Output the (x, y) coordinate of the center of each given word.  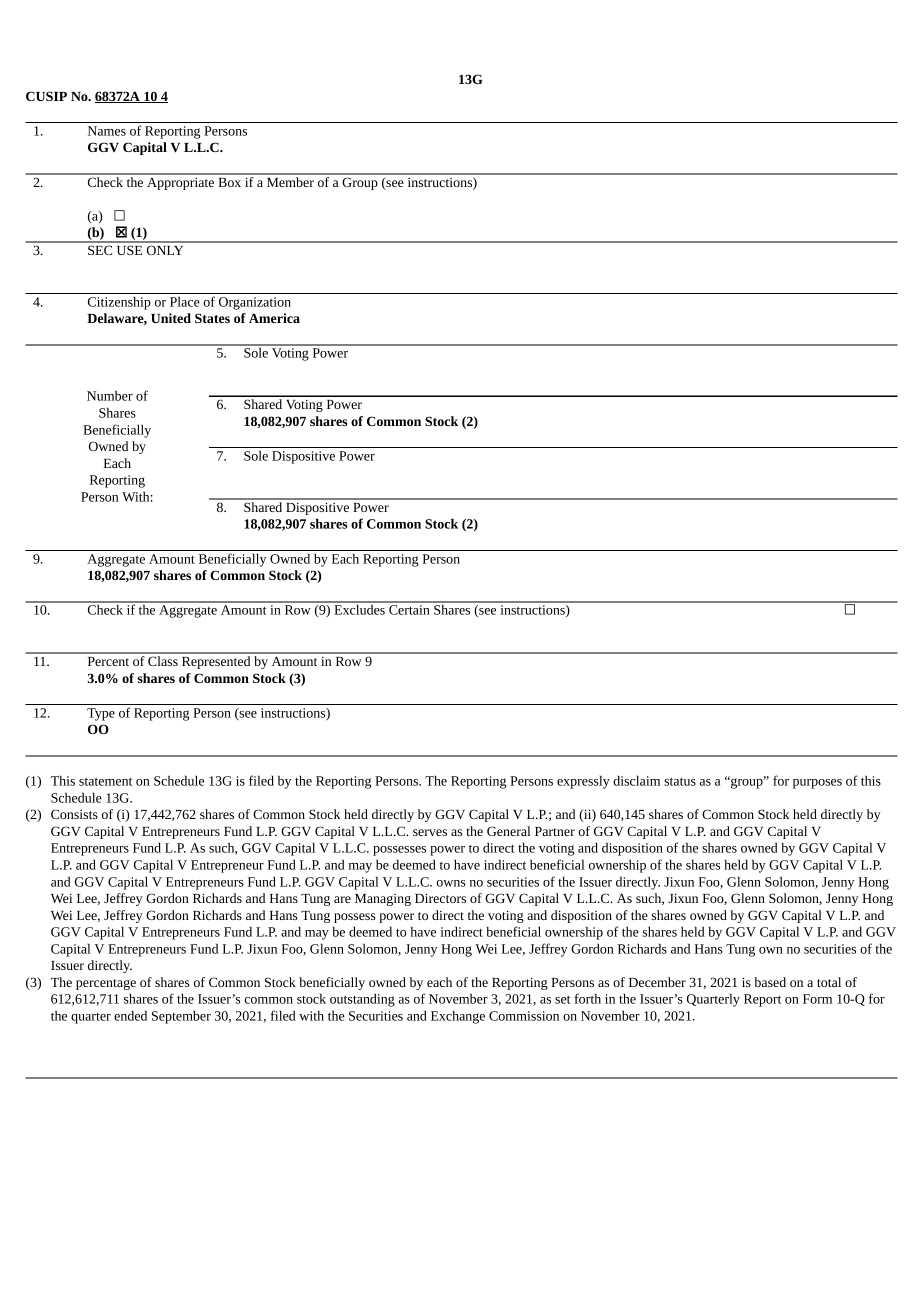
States (212, 318)
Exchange (458, 1017)
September (181, 1017)
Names (107, 131)
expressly (583, 782)
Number (110, 395)
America (274, 318)
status (680, 782)
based (770, 982)
